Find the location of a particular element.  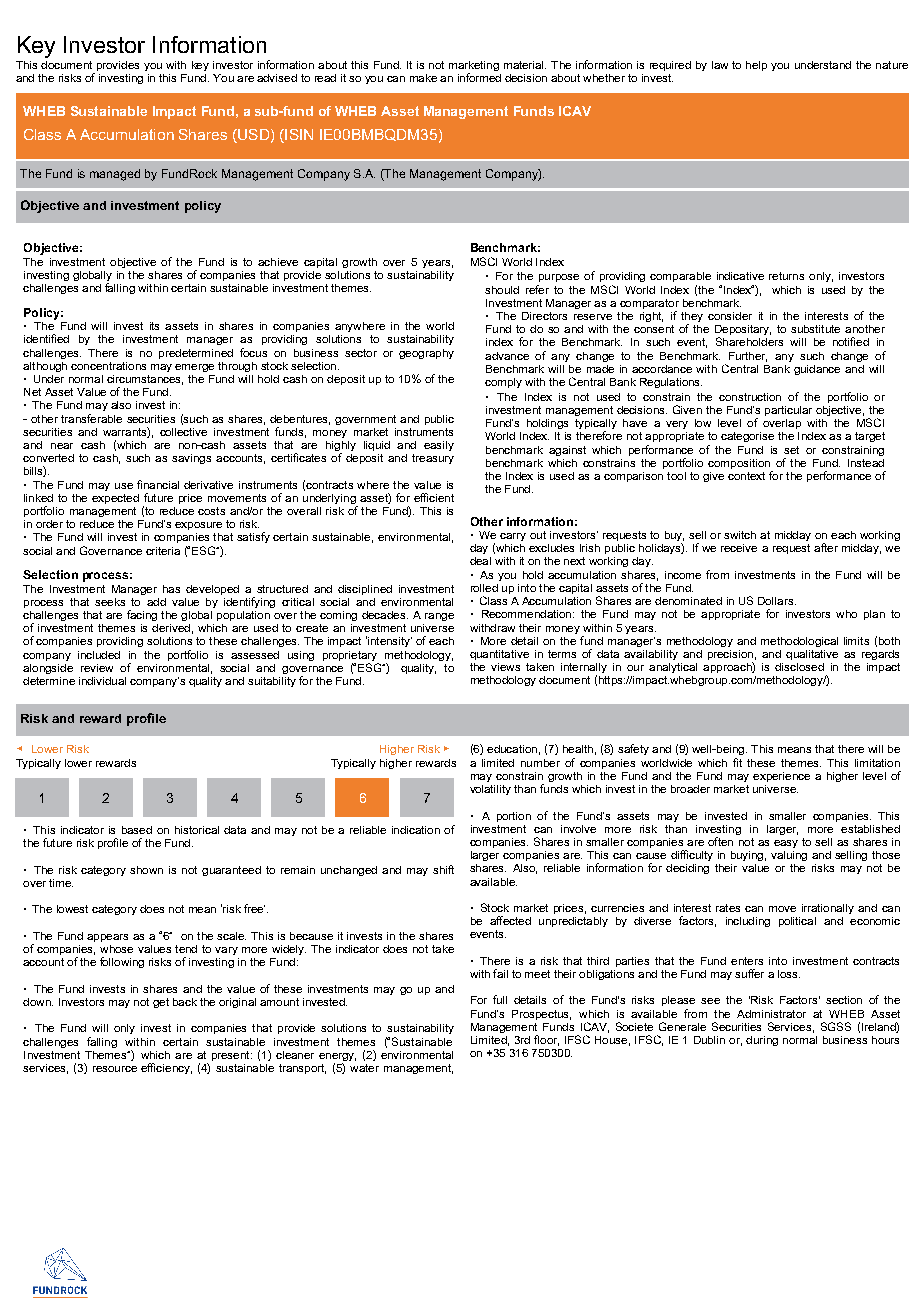

managed is located at coordinates (115, 175).
